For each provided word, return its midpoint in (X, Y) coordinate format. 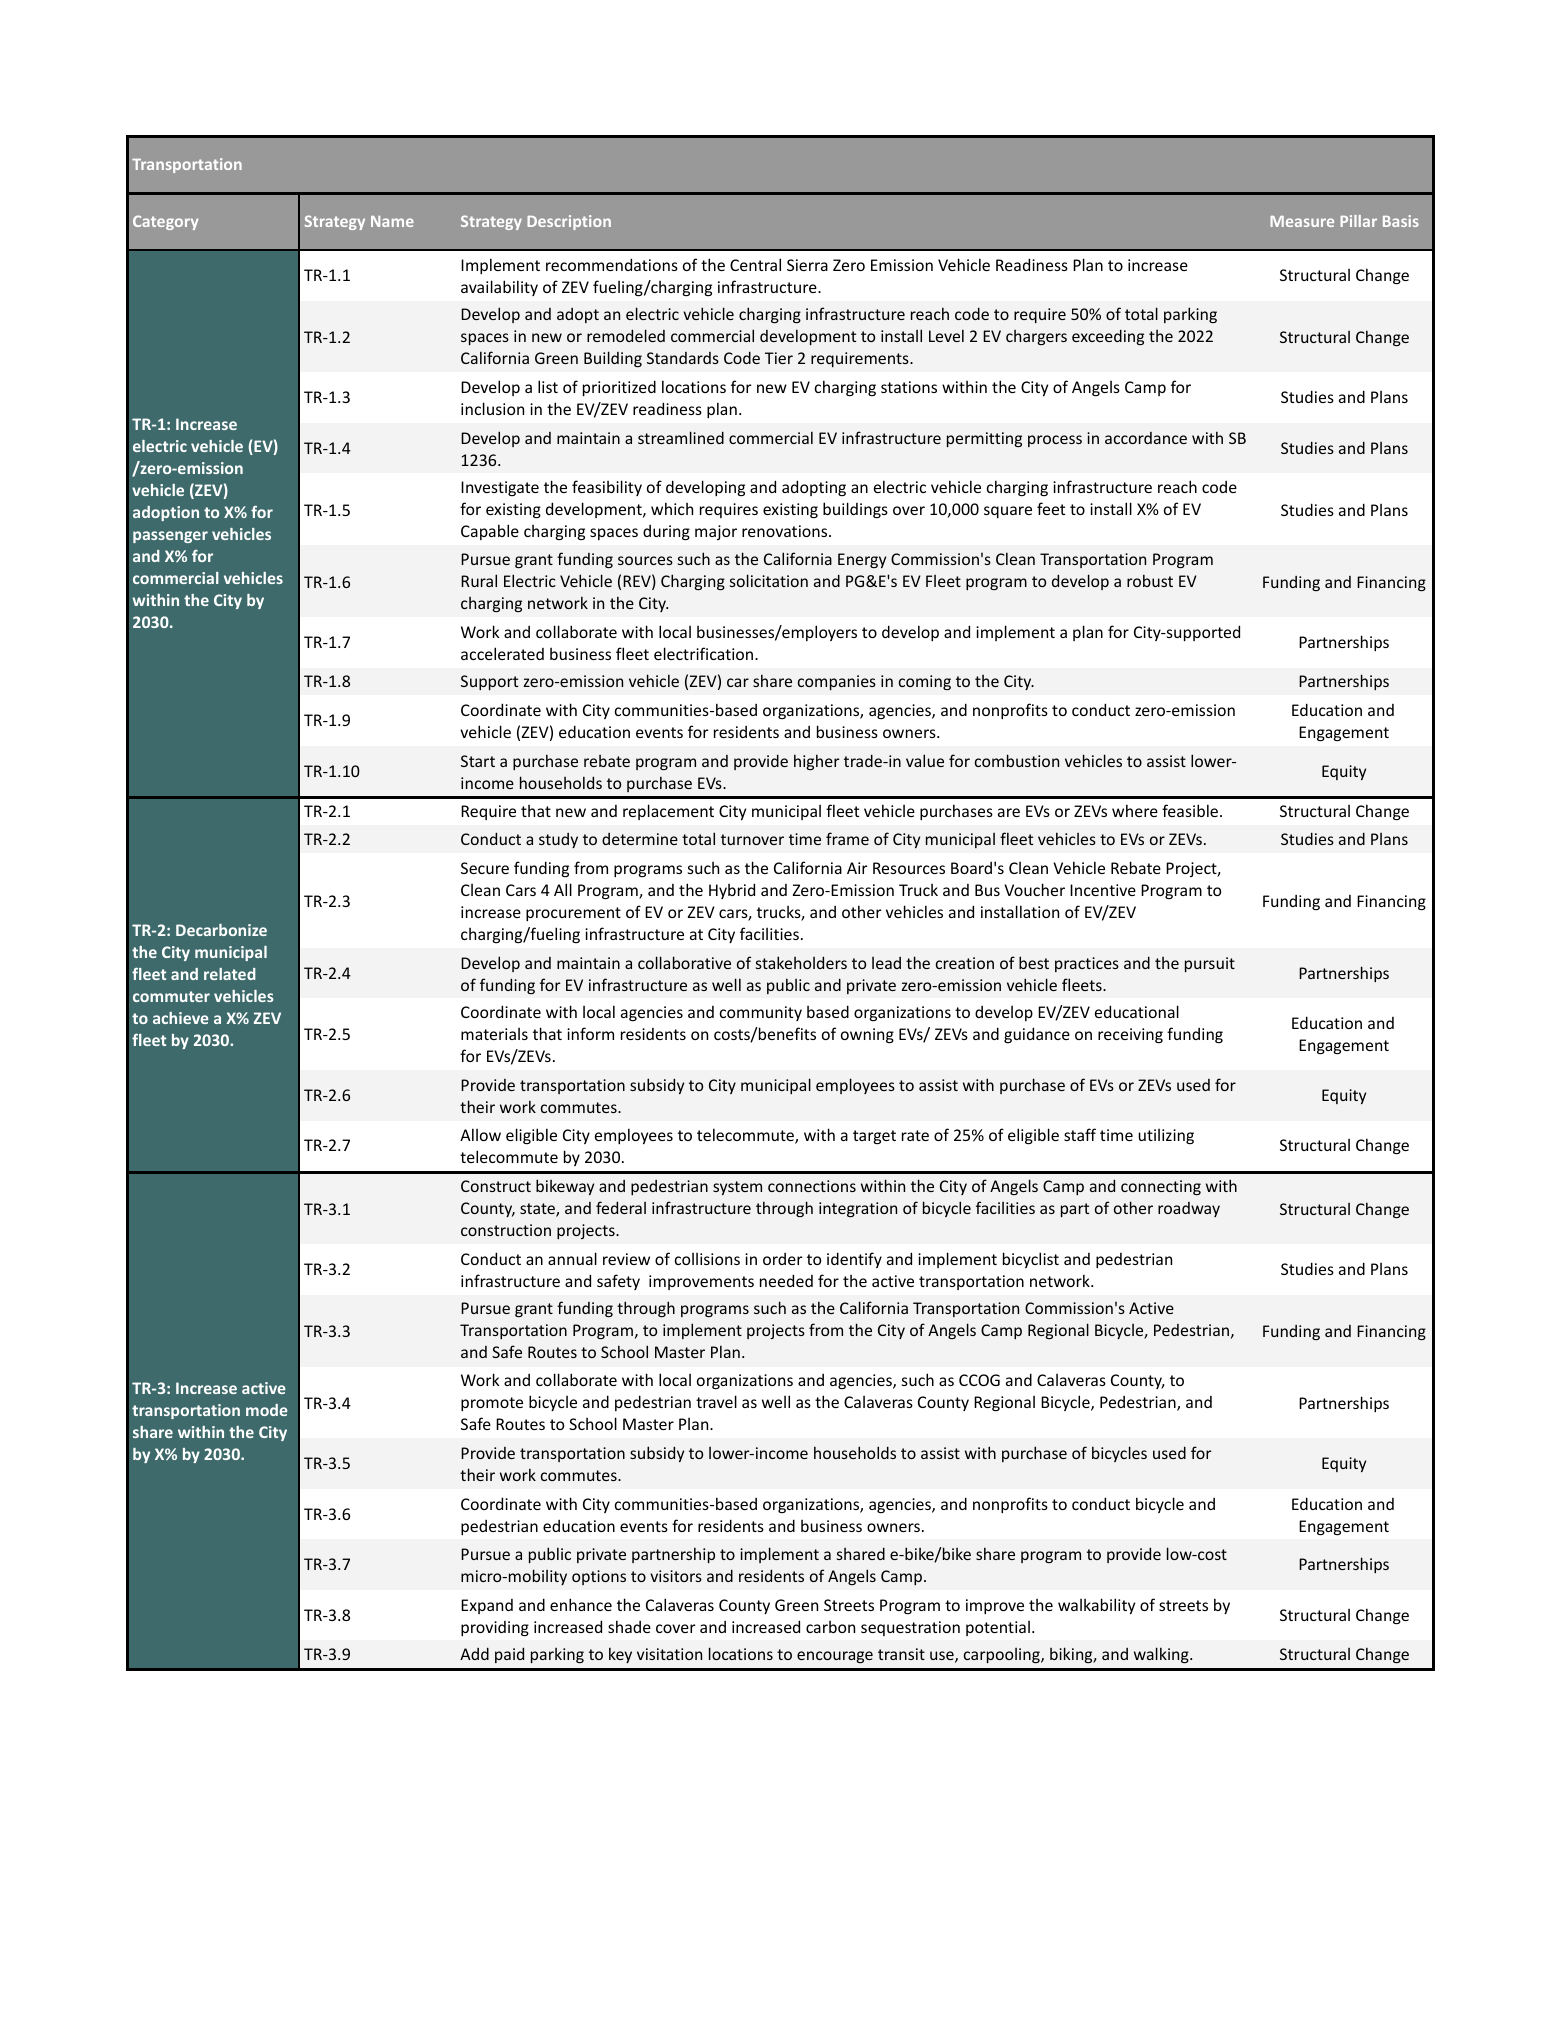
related (230, 974)
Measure (1302, 221)
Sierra (807, 265)
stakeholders (801, 962)
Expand (487, 1606)
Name (392, 221)
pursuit (1210, 964)
